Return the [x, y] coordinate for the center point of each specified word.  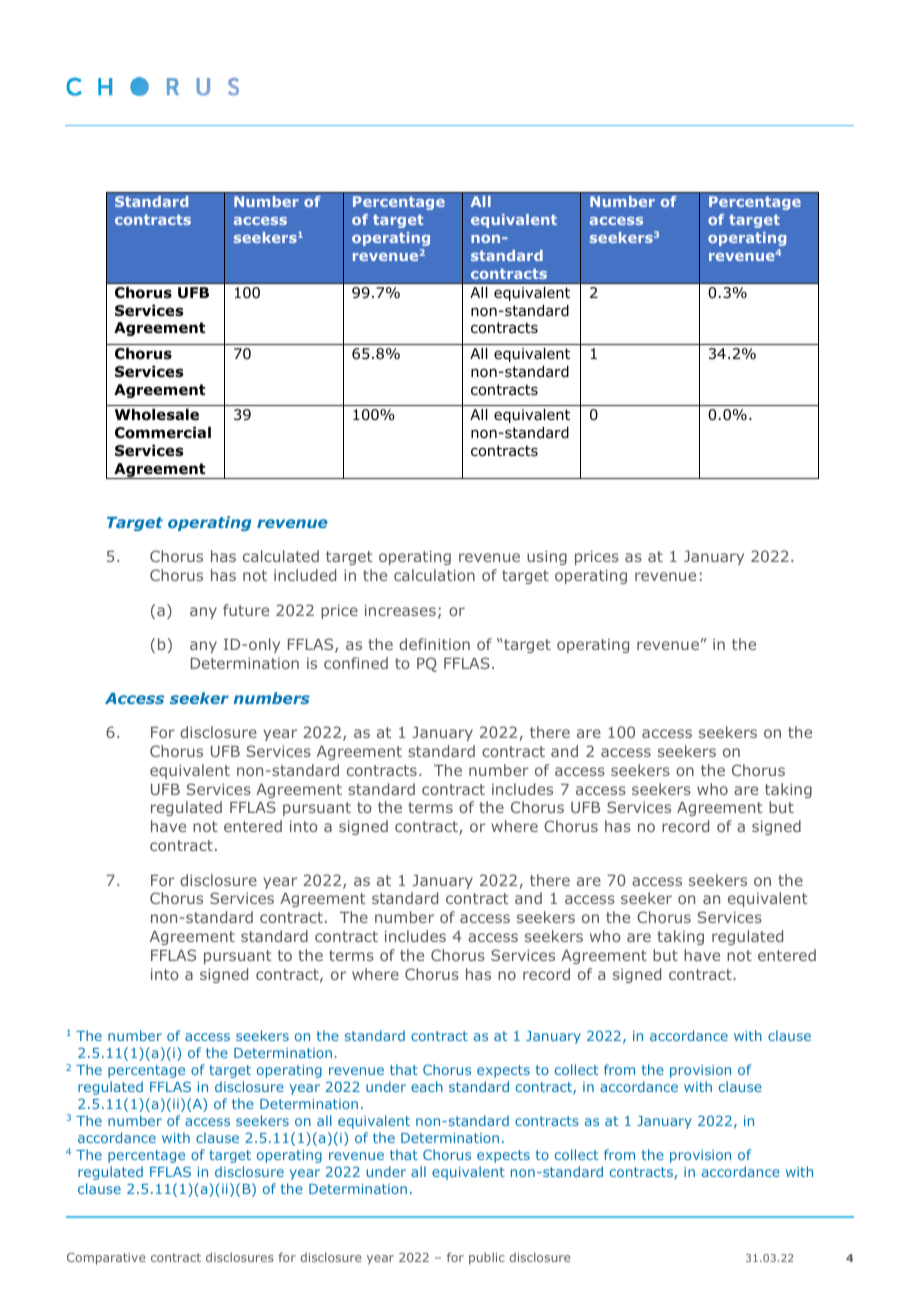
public [487, 1258]
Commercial [163, 433]
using [547, 557]
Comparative [106, 1259]
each [427, 1086]
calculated [281, 556]
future [246, 610]
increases [400, 610]
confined [356, 663]
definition [434, 644]
